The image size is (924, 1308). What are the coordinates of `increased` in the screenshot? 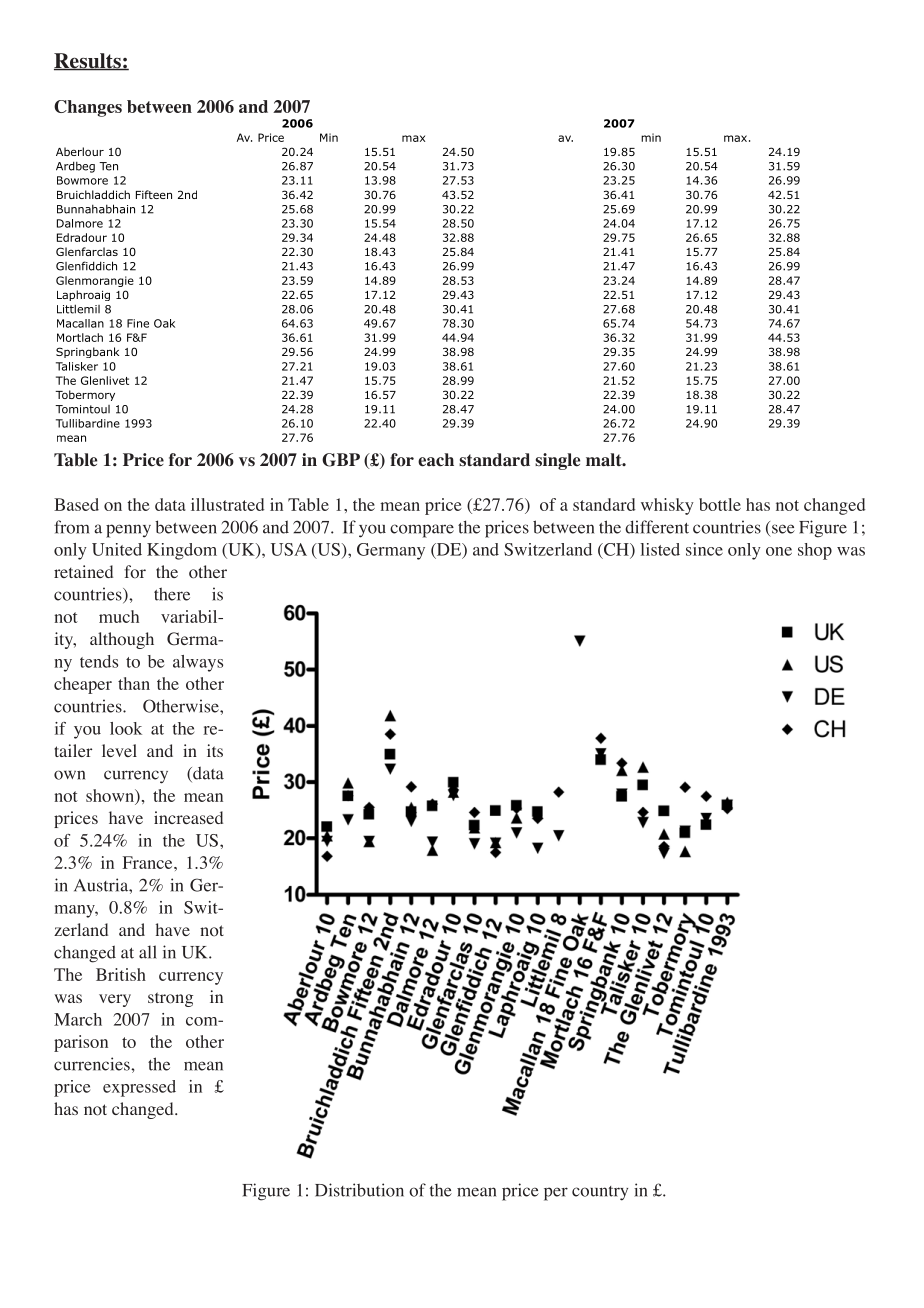 It's located at (188, 817).
